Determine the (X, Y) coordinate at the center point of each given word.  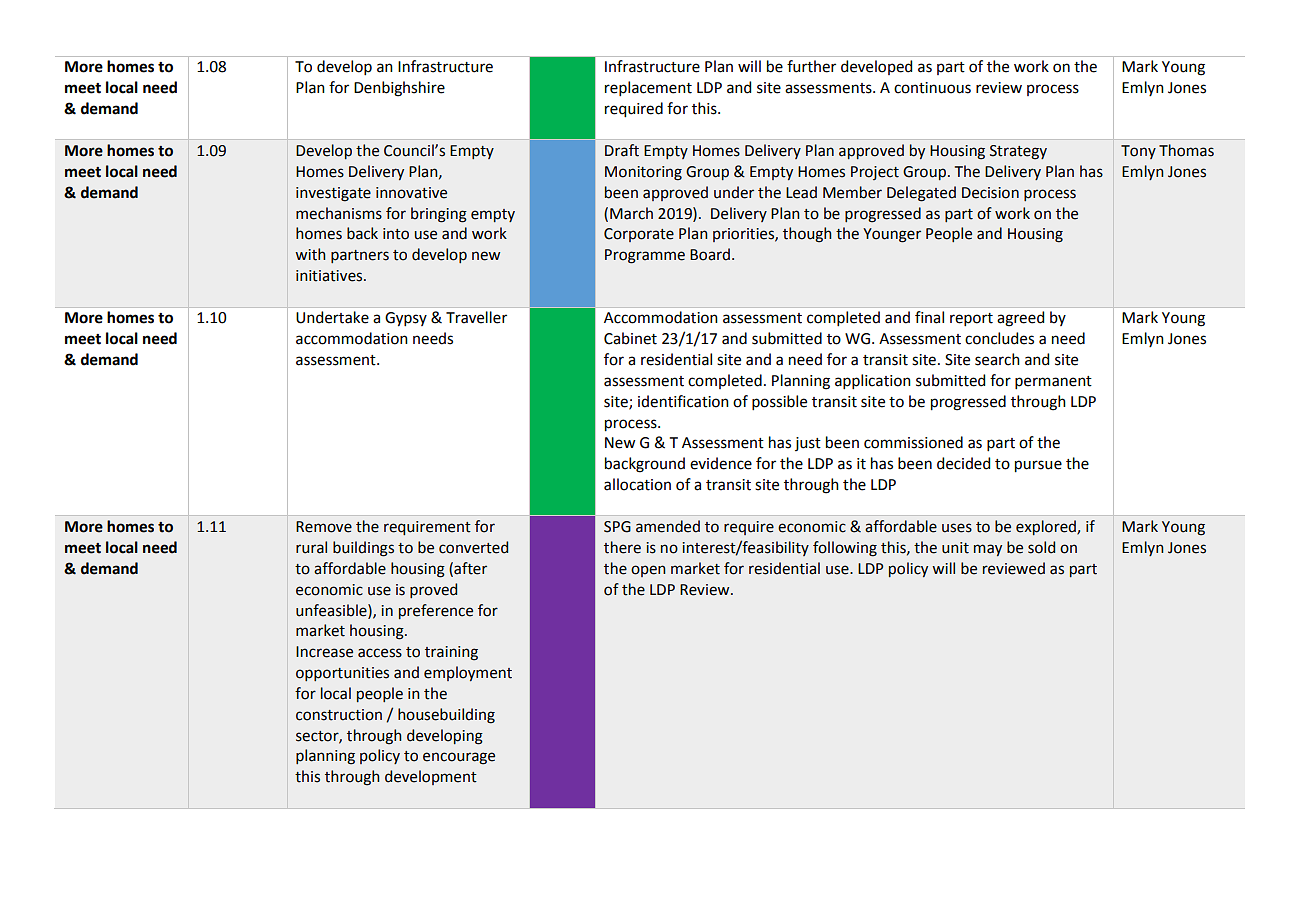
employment (468, 673)
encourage (459, 758)
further (811, 66)
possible (779, 402)
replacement (648, 88)
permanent (1053, 382)
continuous (932, 88)
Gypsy (406, 319)
